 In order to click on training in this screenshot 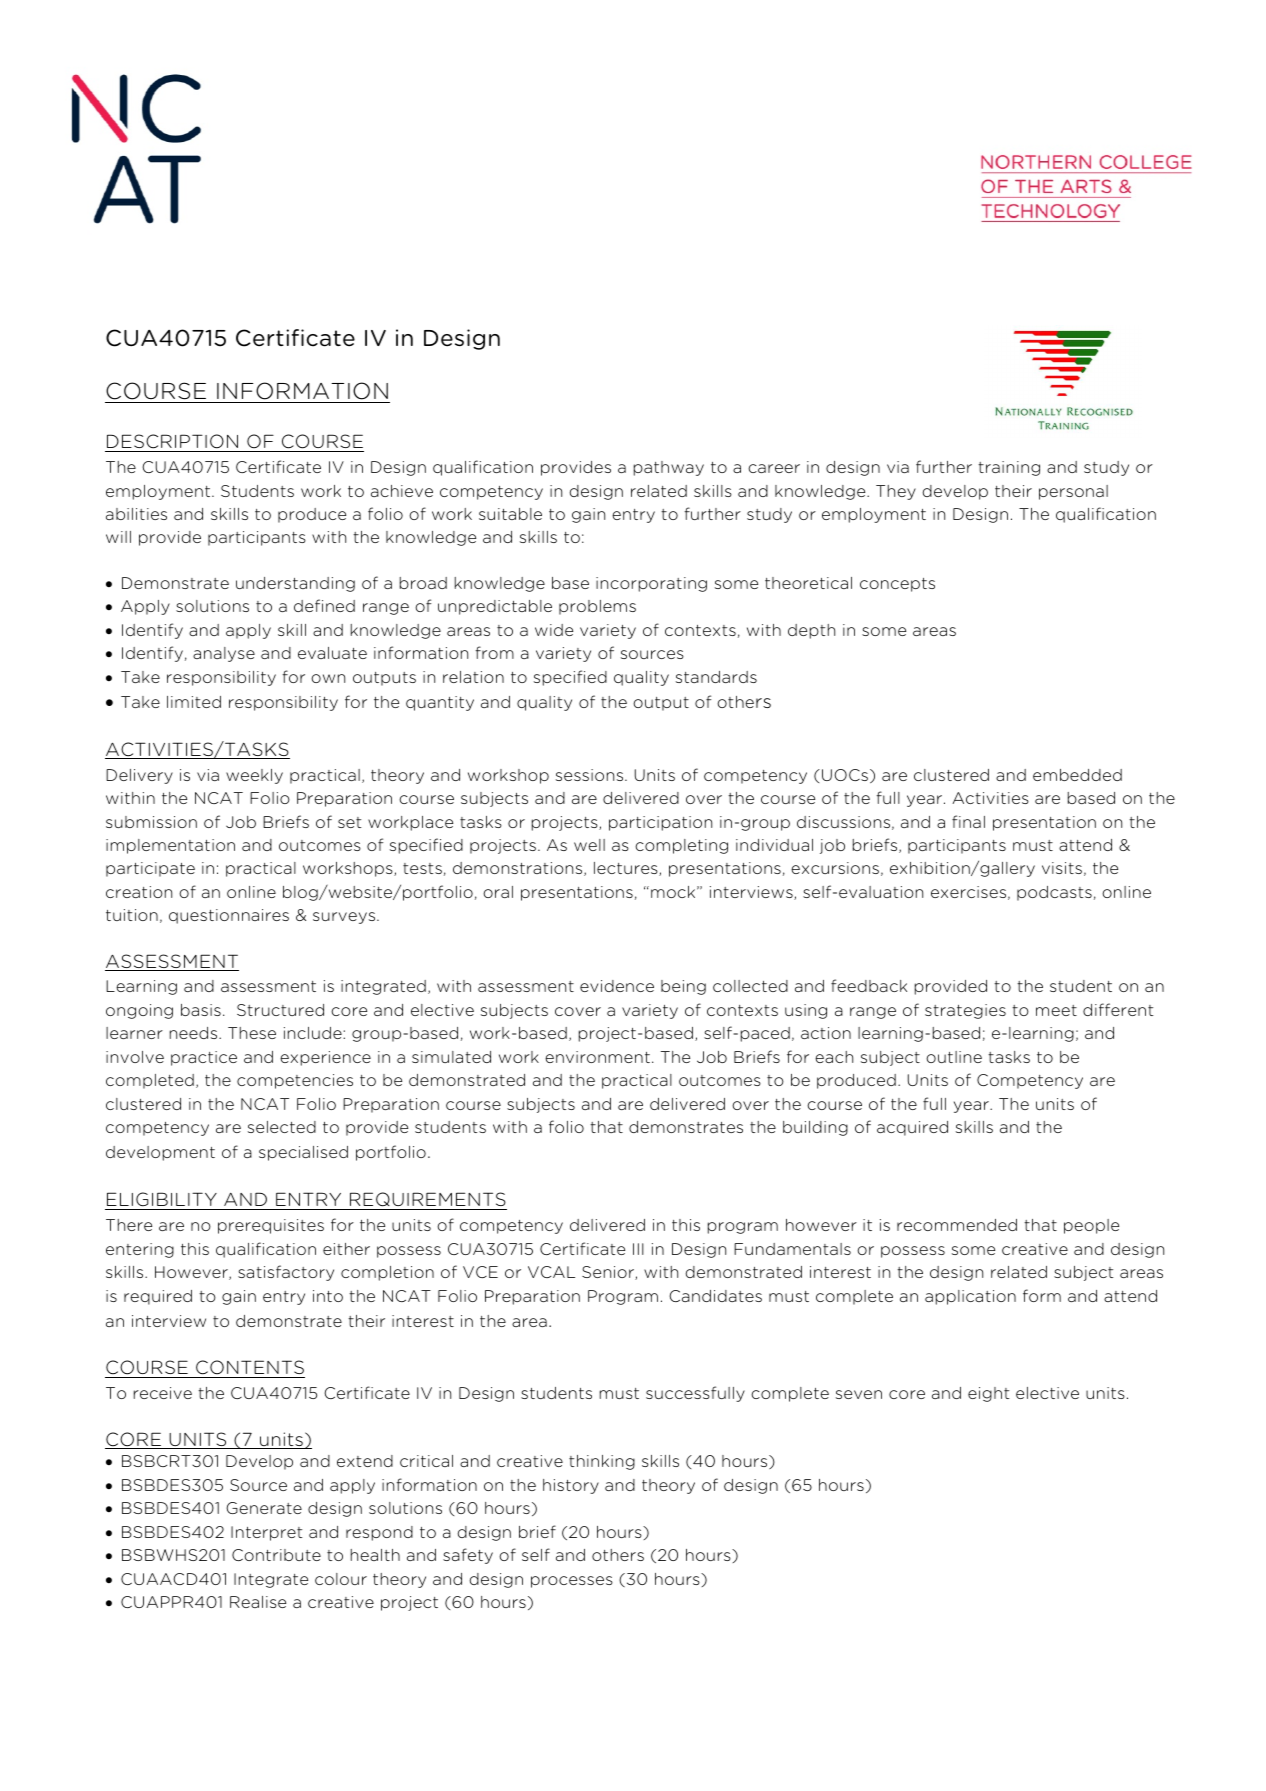, I will do `click(1009, 468)`.
